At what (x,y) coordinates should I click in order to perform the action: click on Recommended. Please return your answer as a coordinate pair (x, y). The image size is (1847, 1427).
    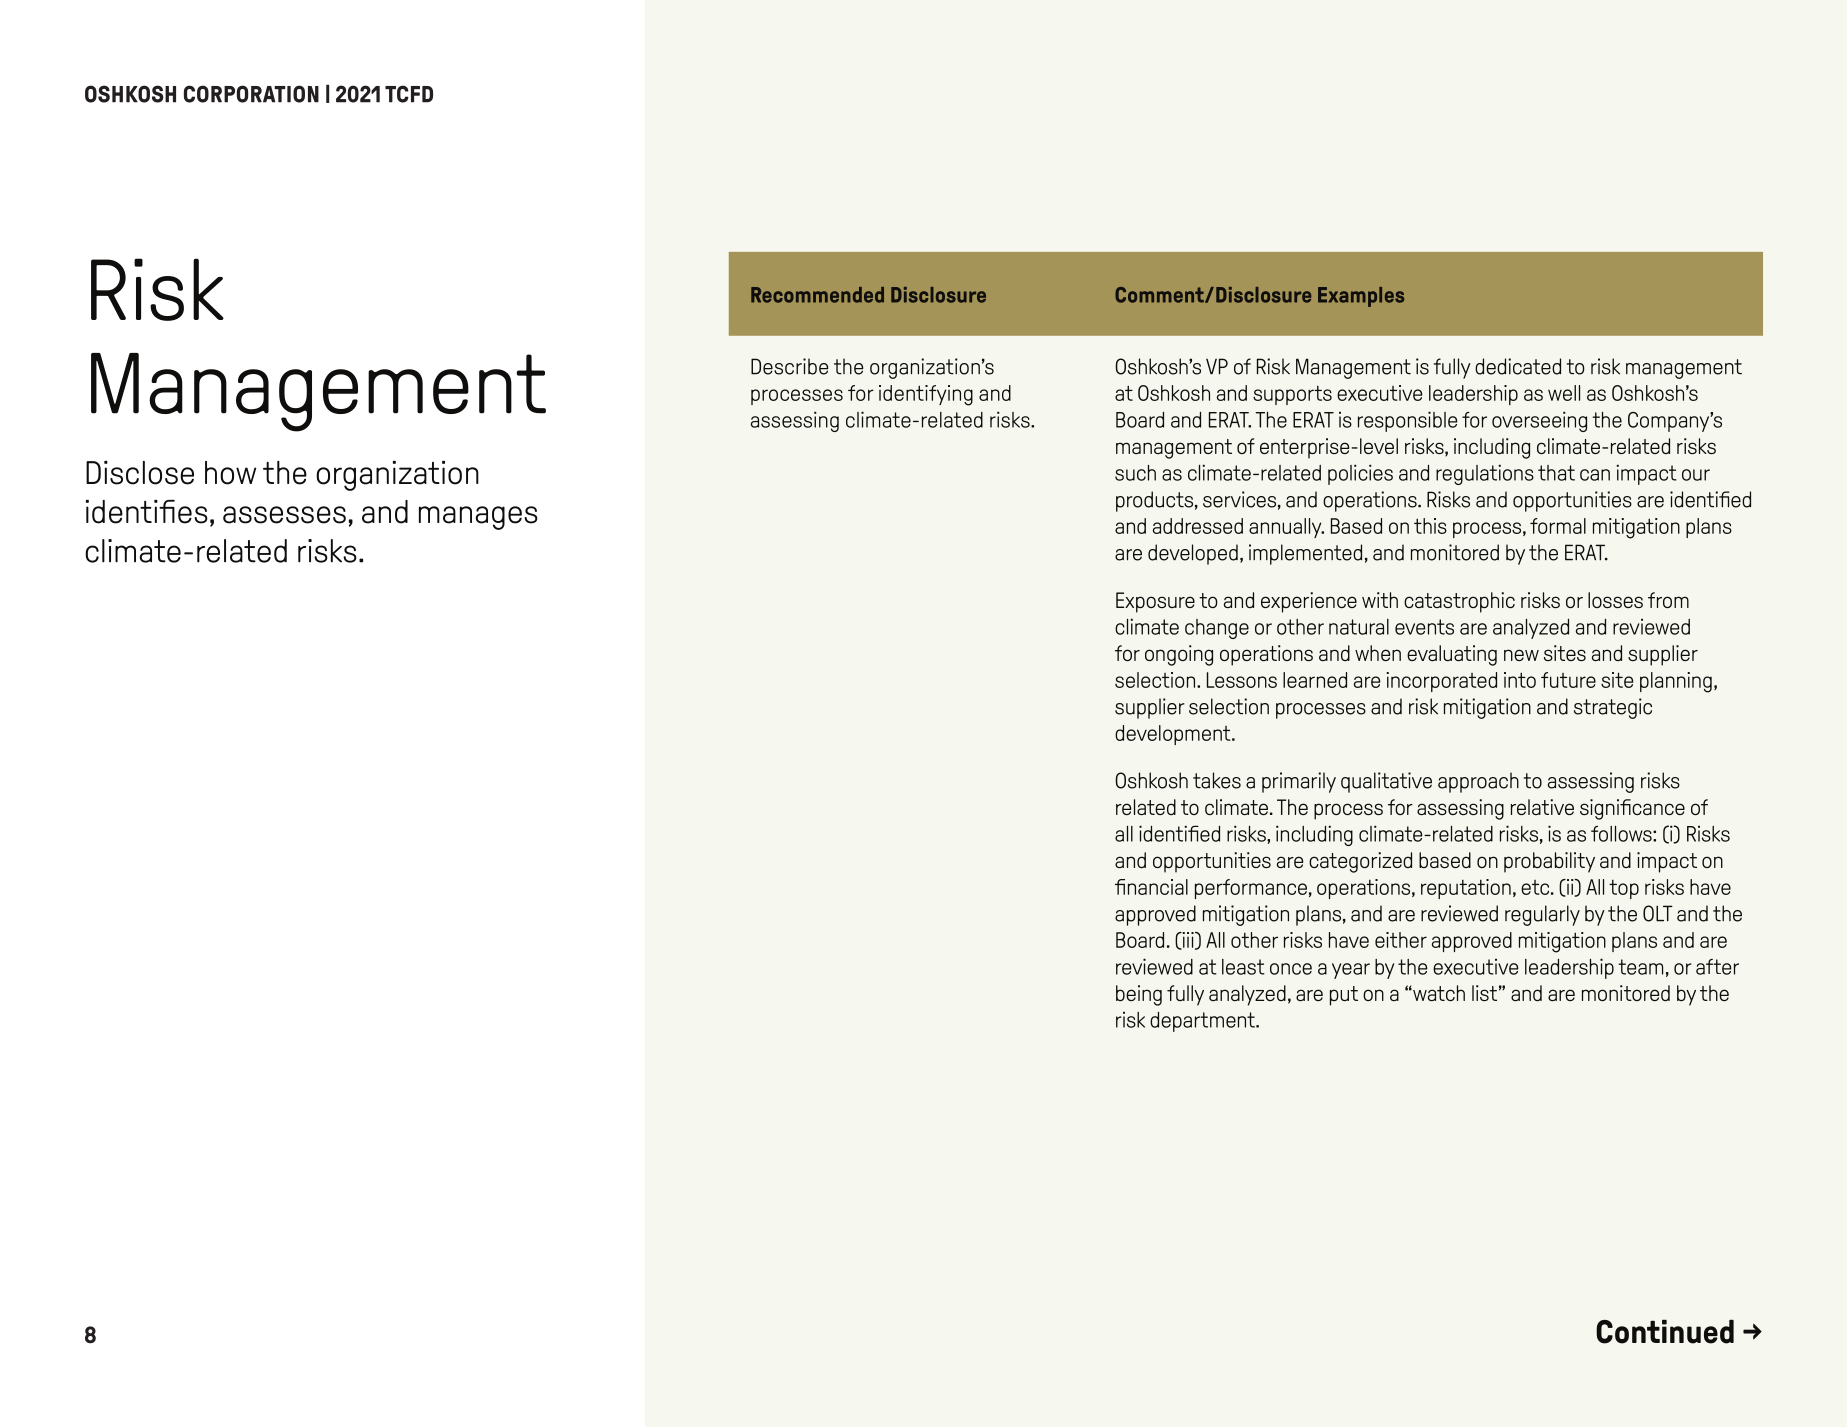
    Looking at the image, I should click on (817, 295).
